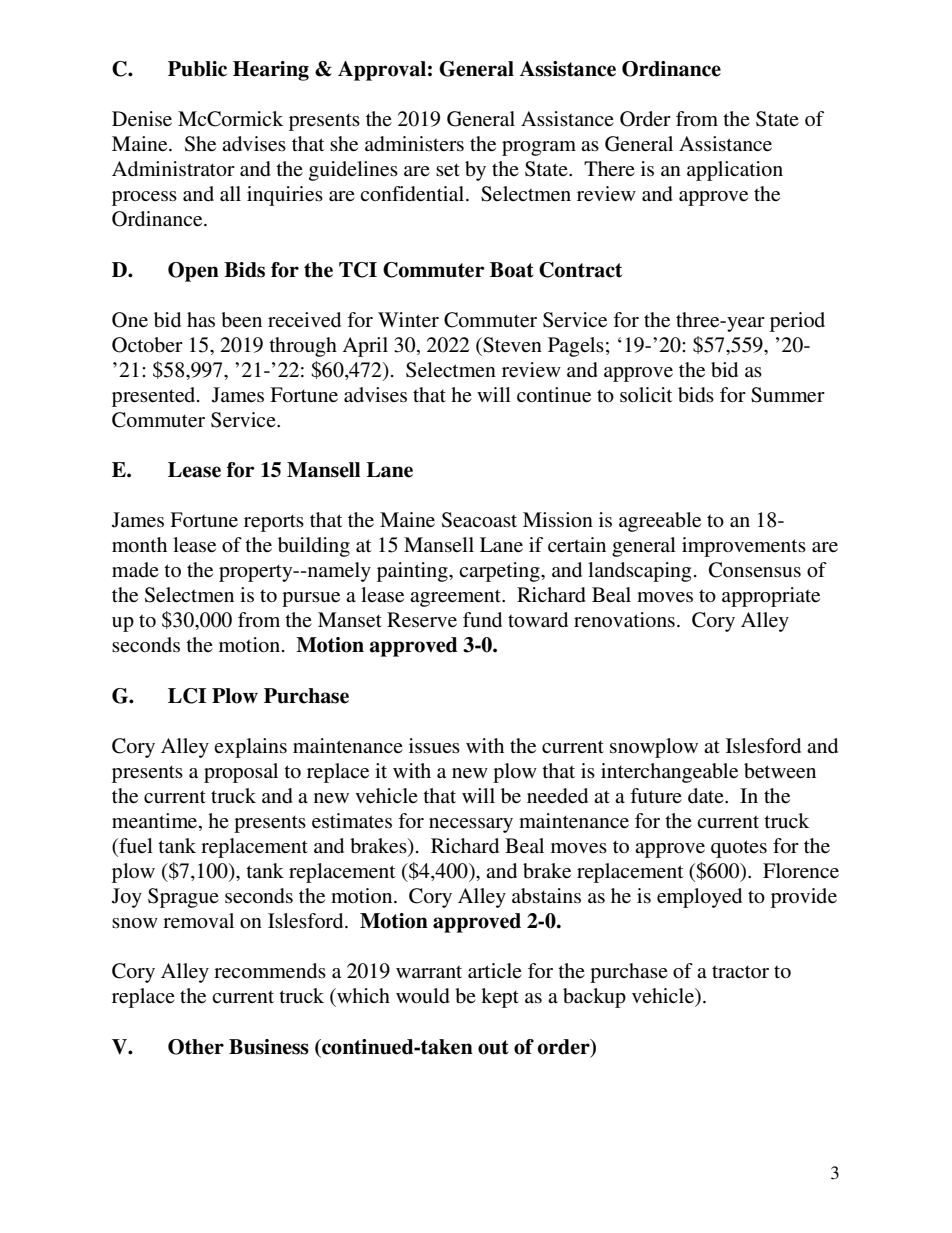  I want to click on made, so click(135, 569).
